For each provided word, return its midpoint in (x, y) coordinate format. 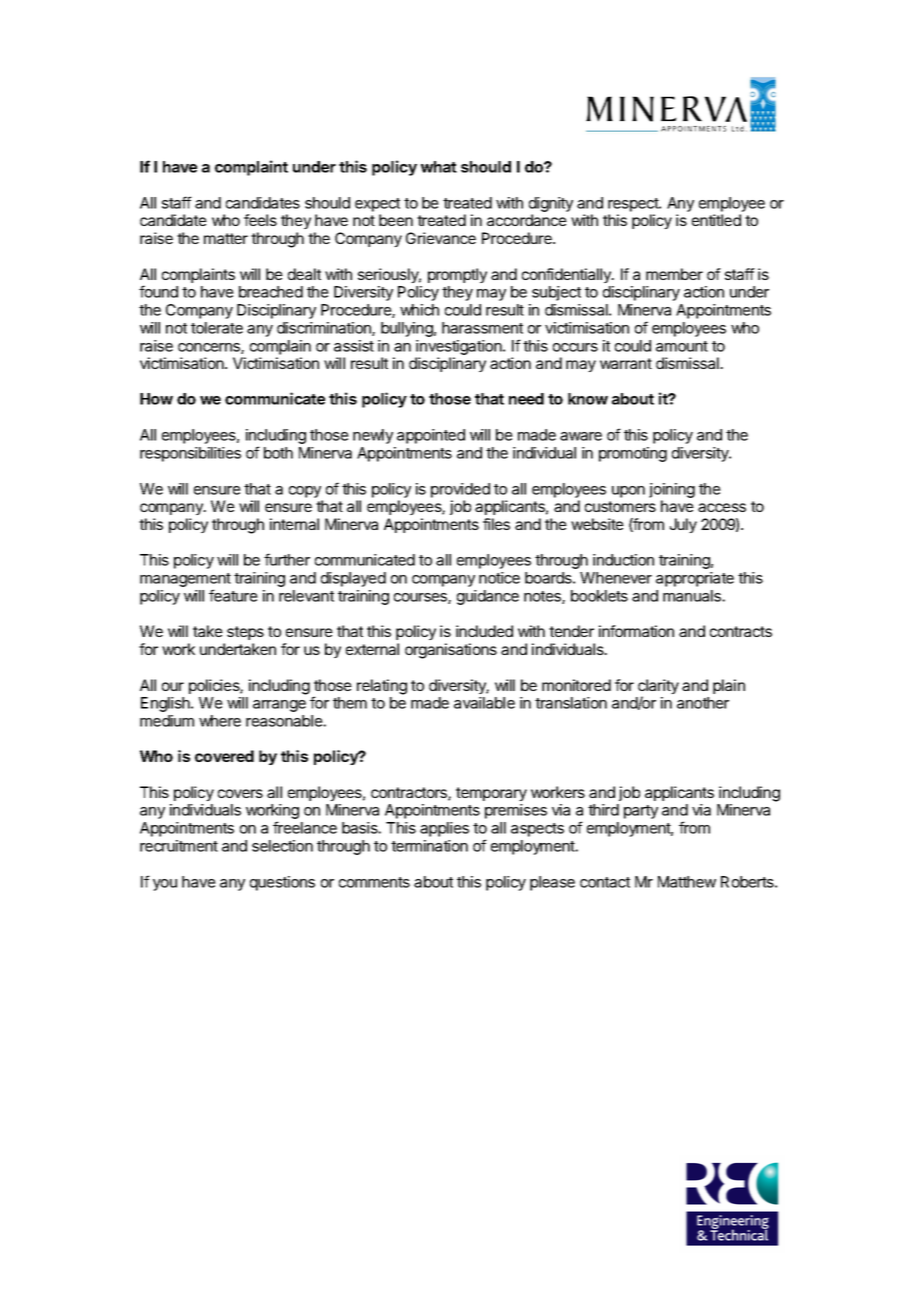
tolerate (217, 328)
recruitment (179, 846)
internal (294, 524)
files (496, 524)
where (220, 721)
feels (260, 220)
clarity (658, 688)
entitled (716, 220)
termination (429, 846)
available (484, 703)
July (683, 525)
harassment (482, 328)
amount (682, 346)
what (439, 167)
